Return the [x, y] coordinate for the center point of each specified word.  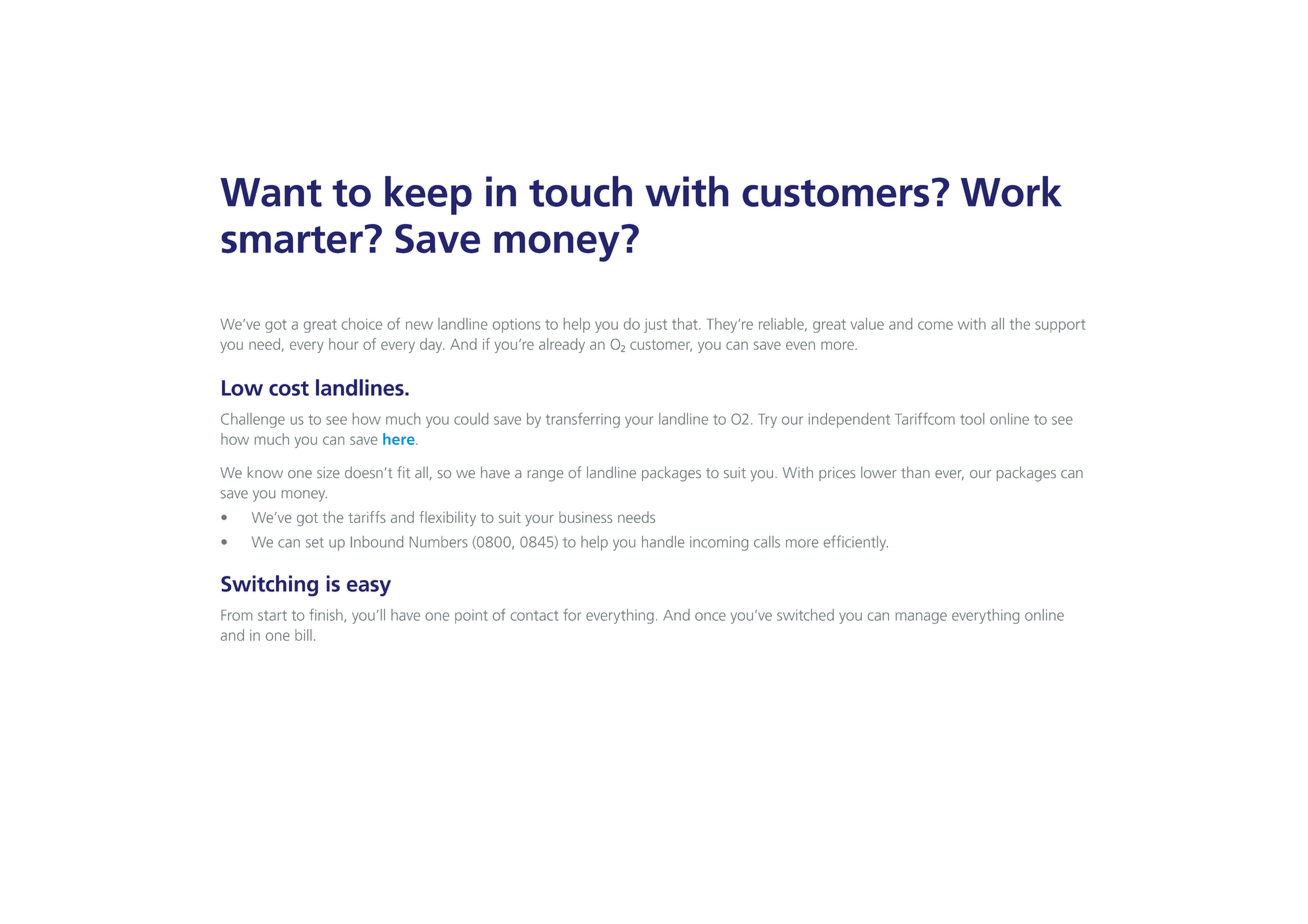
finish [327, 616]
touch [580, 191]
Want [271, 192]
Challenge [253, 420]
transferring [583, 420]
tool [972, 419]
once [710, 616]
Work [1011, 191]
